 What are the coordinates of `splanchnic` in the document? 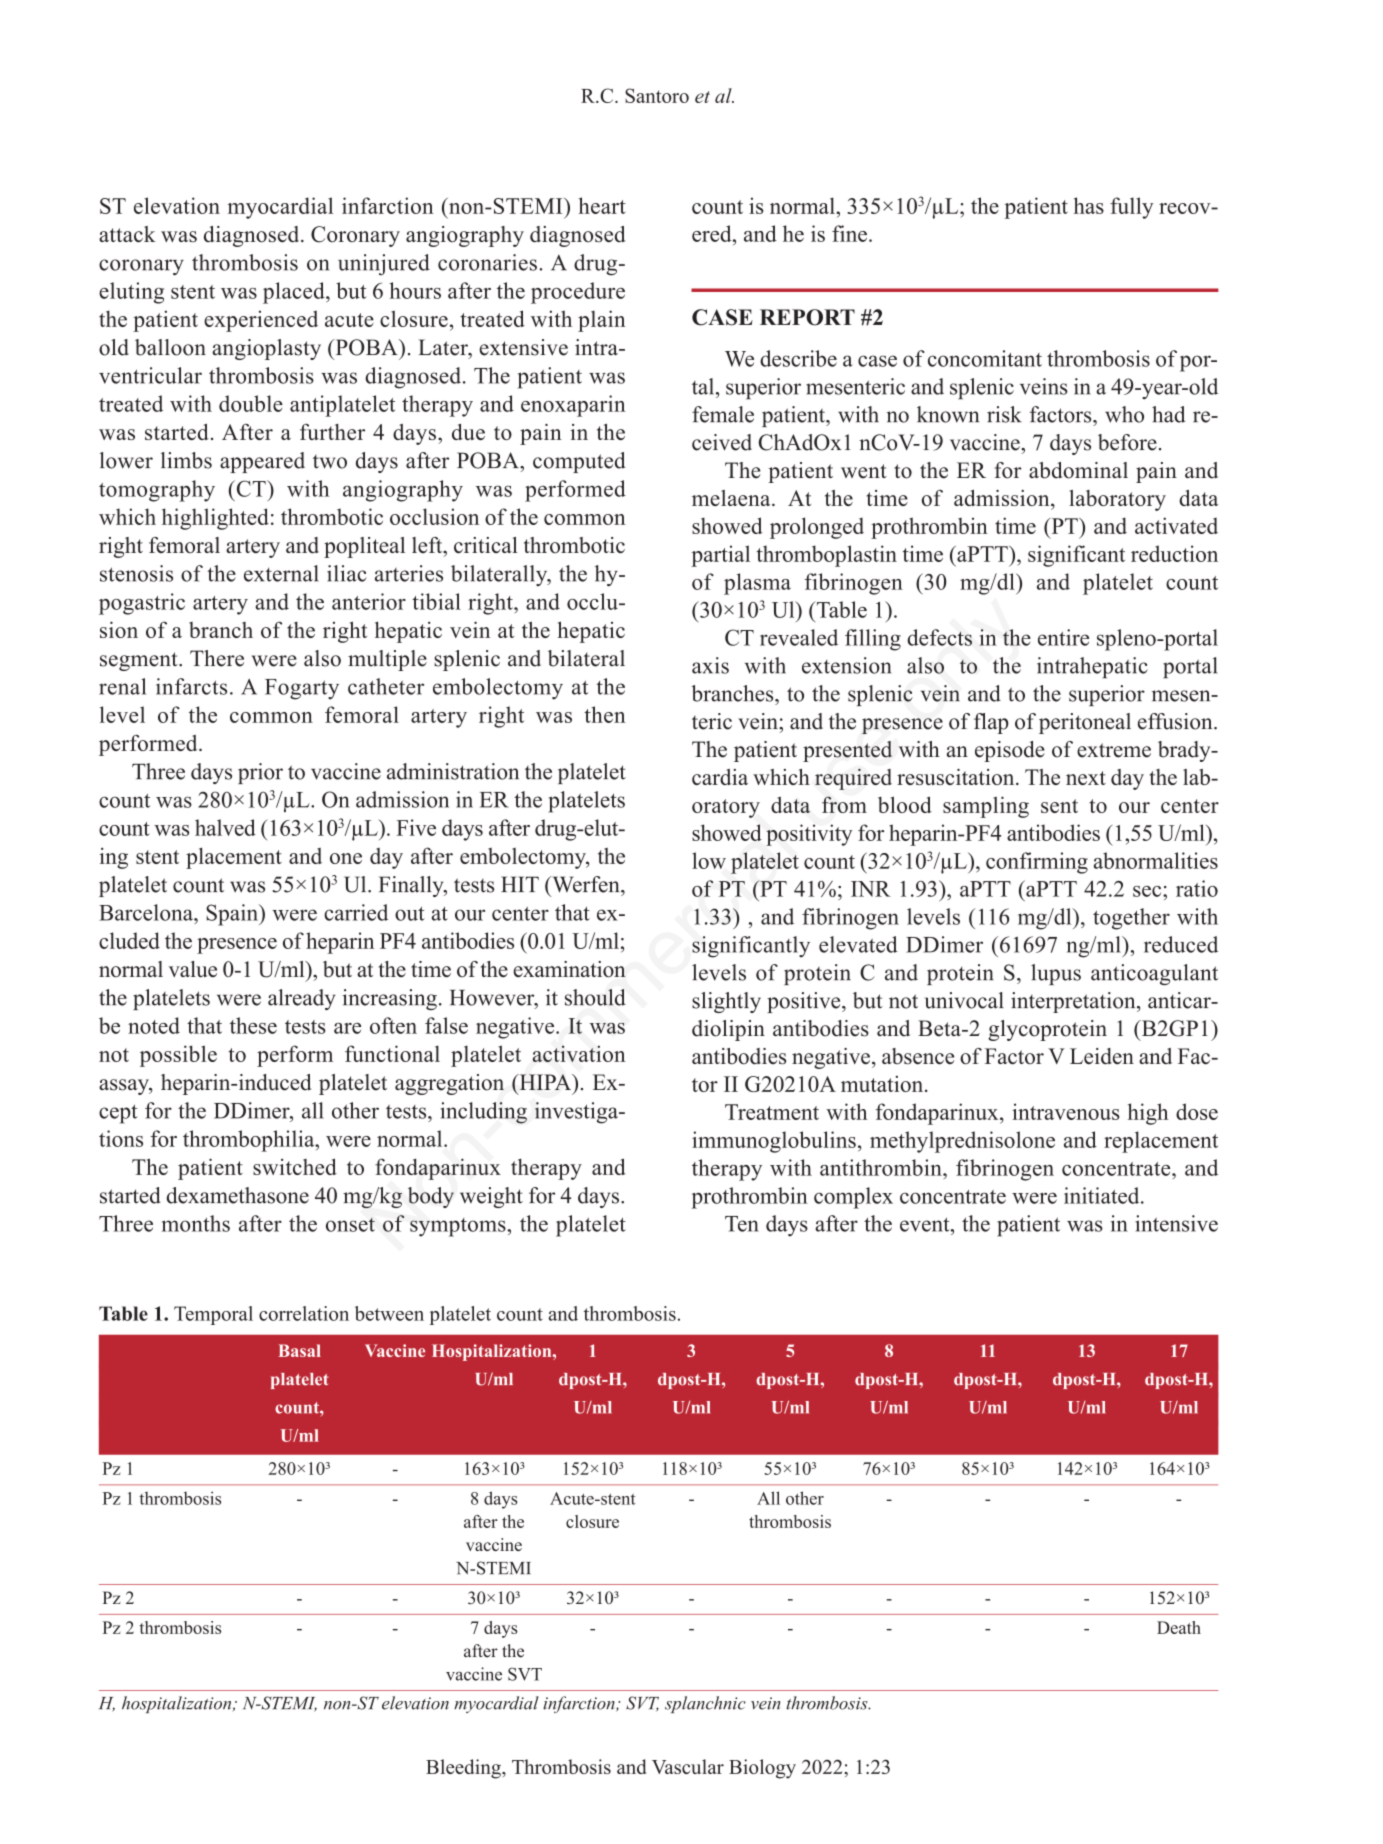 It's located at (705, 1704).
